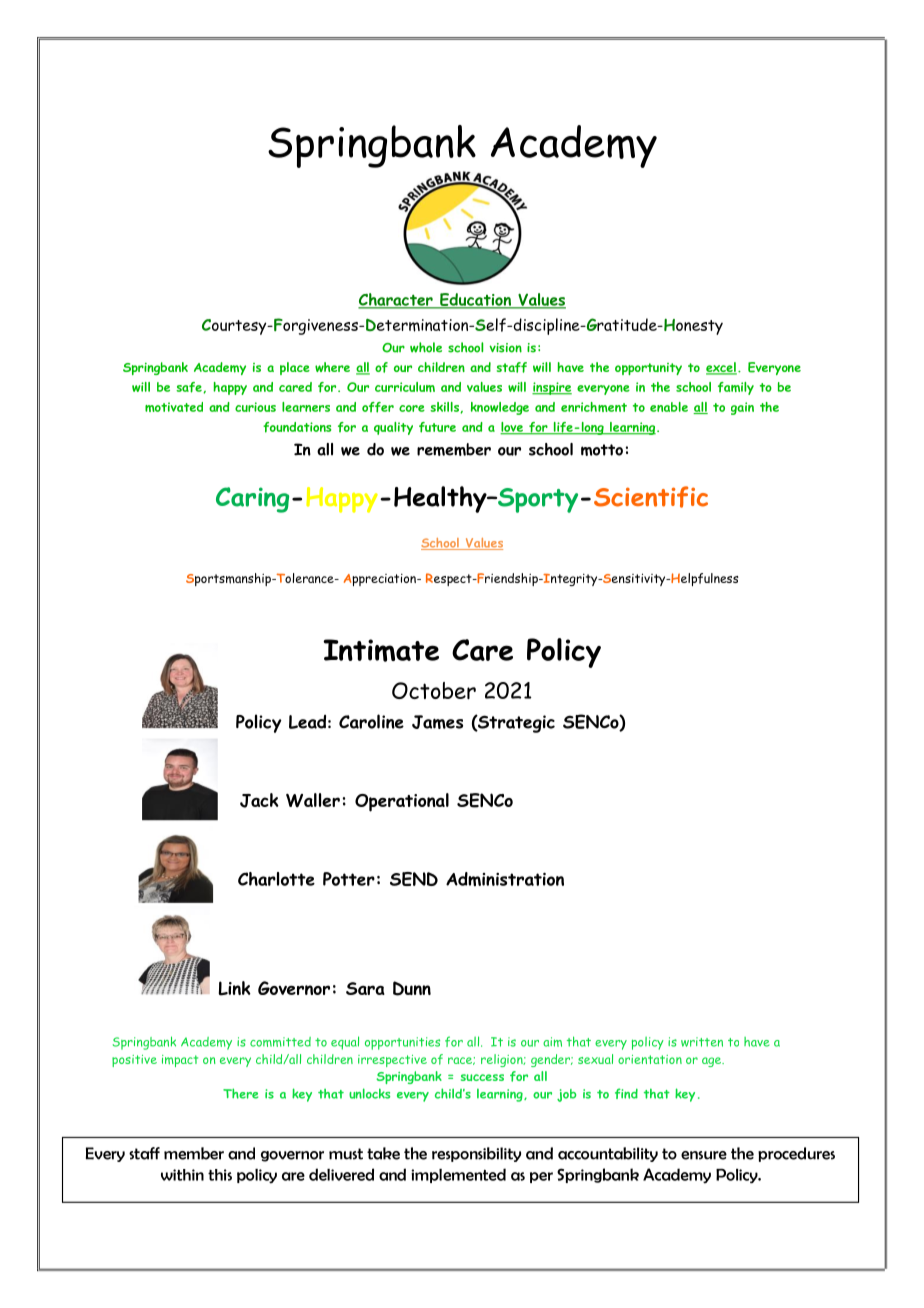 The width and height of the page is (924, 1308). Describe the element at coordinates (742, 408) in the page. I see `gain` at that location.
